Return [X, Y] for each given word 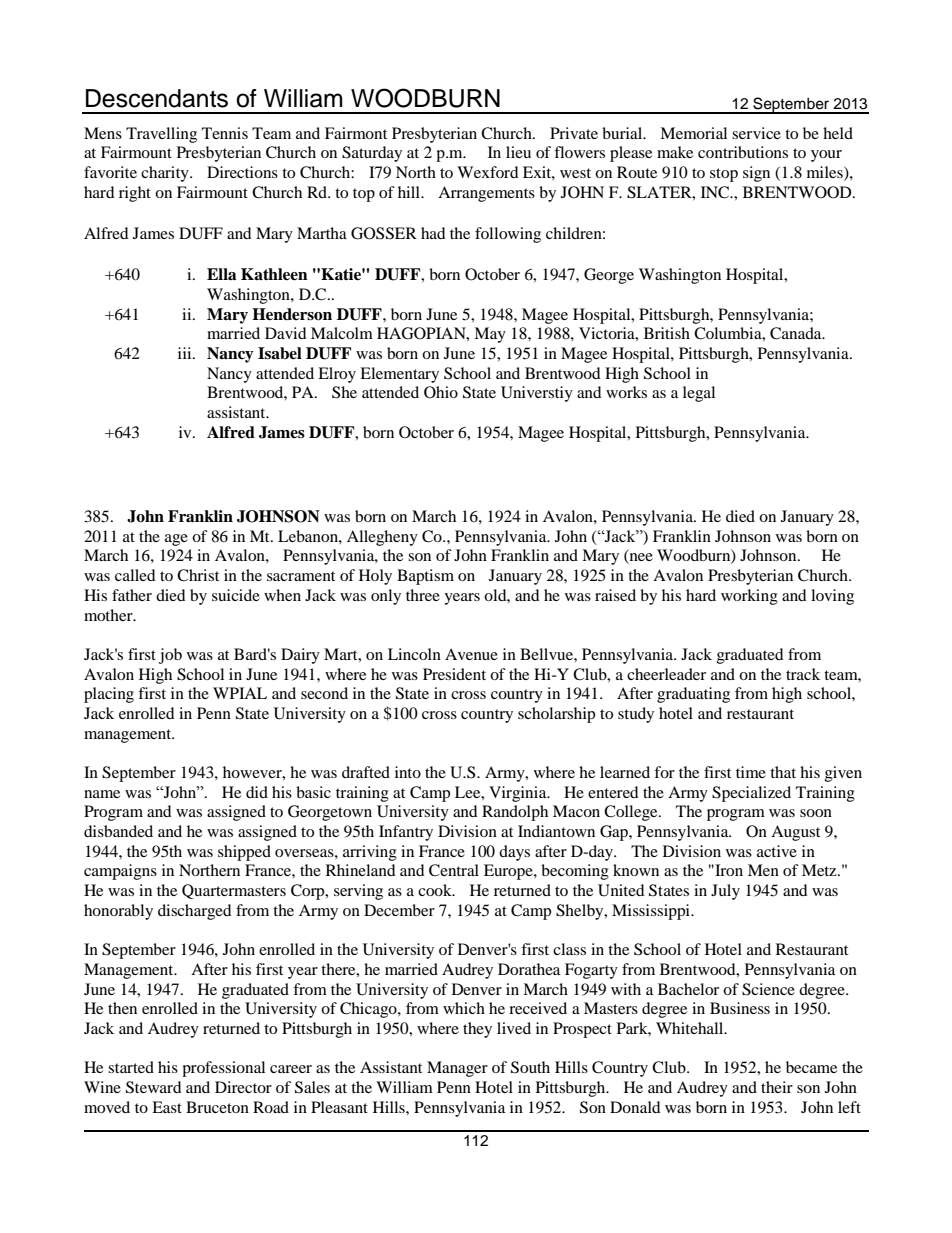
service [756, 133]
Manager [457, 1069]
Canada [797, 333]
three [423, 595]
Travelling [161, 135]
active [777, 851]
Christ [198, 575]
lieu [518, 152]
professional [223, 1069]
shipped [244, 853]
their [777, 1087]
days [514, 853]
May [490, 335]
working [749, 597]
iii [186, 353]
